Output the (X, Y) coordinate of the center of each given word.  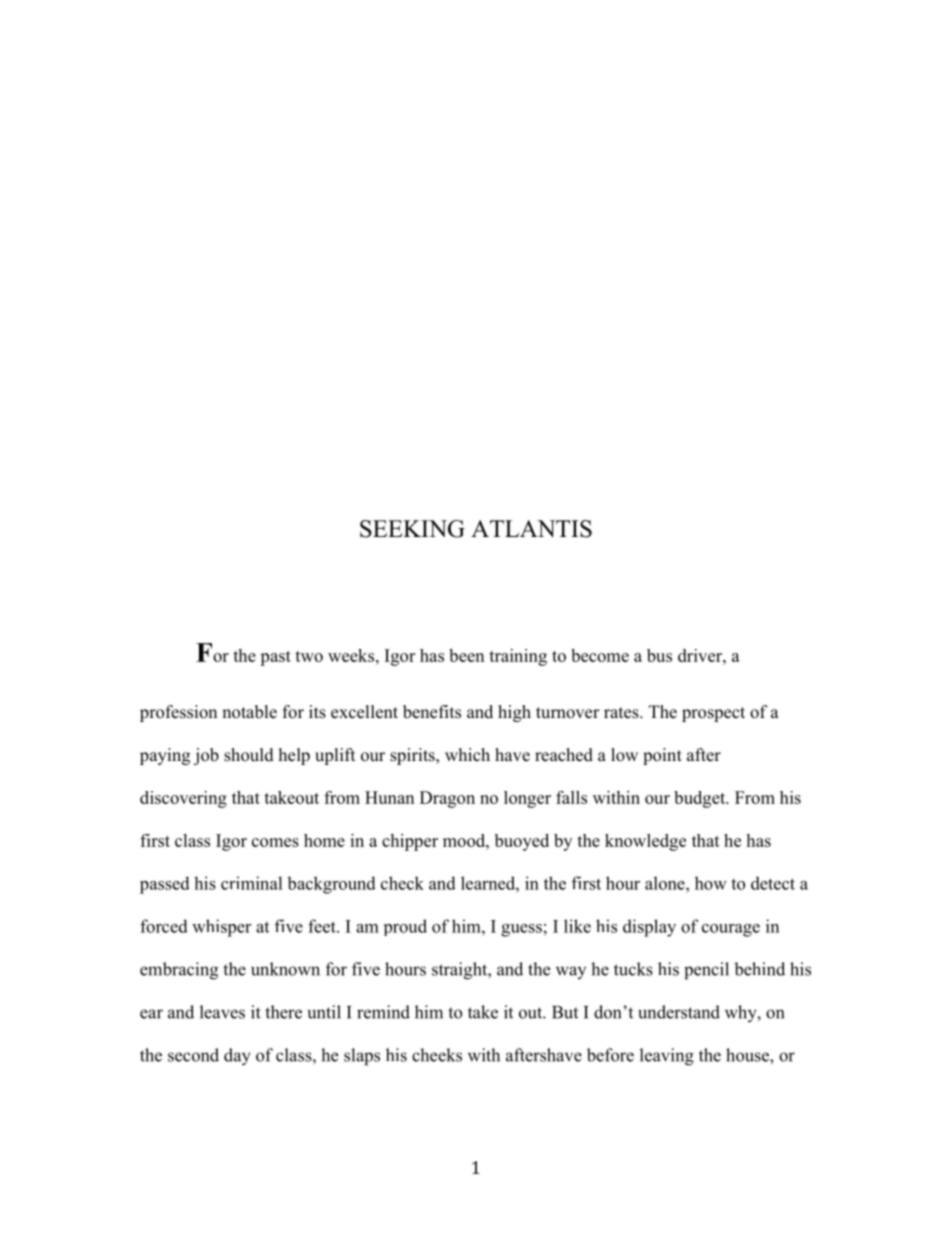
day (237, 1057)
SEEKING (412, 529)
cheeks (437, 1055)
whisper (221, 928)
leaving (667, 1057)
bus (659, 655)
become (600, 655)
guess (521, 930)
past (275, 658)
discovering (183, 799)
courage (731, 930)
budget (701, 799)
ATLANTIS (531, 529)
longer (527, 799)
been (466, 655)
